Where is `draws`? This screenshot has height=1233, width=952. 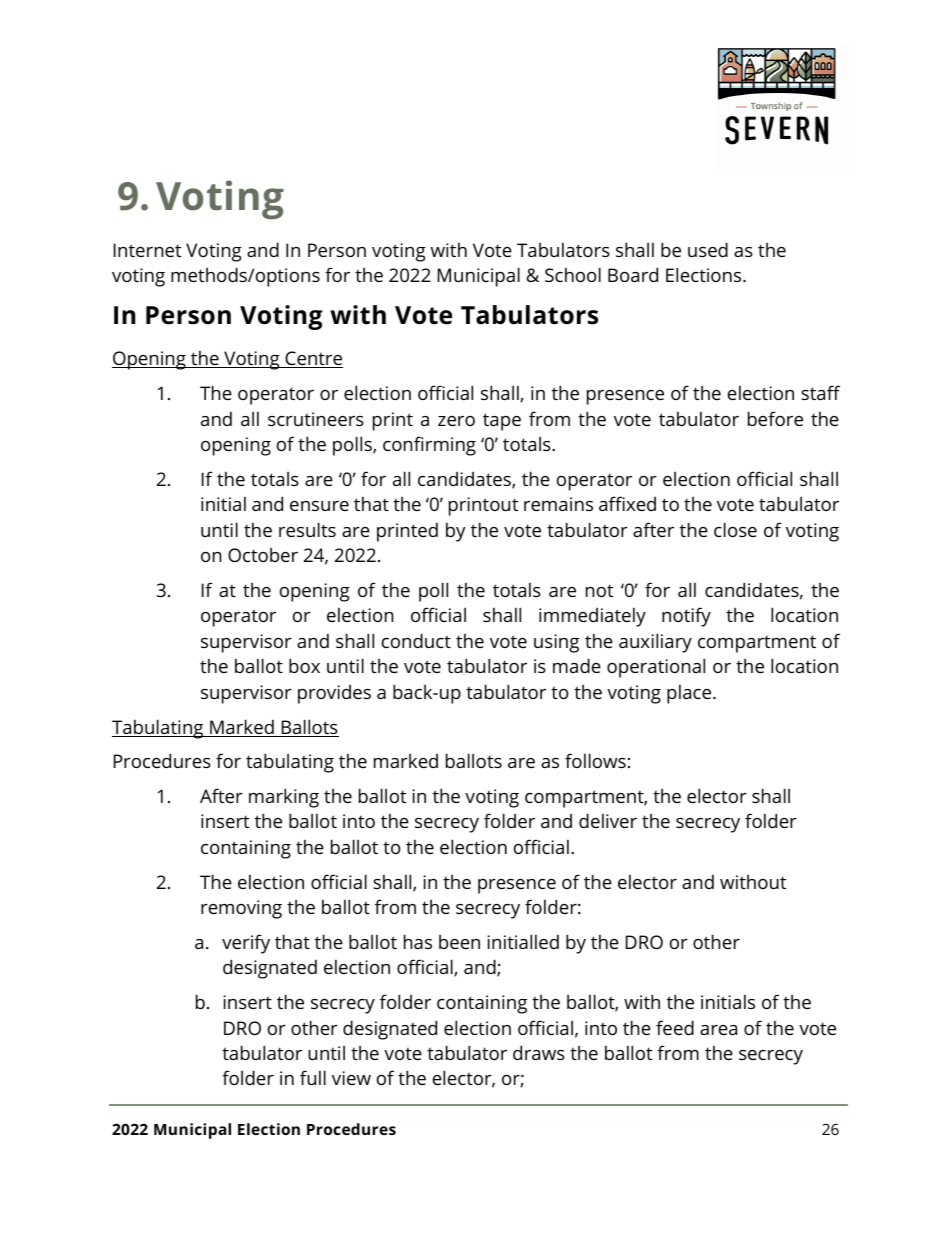
draws is located at coordinates (539, 1052).
